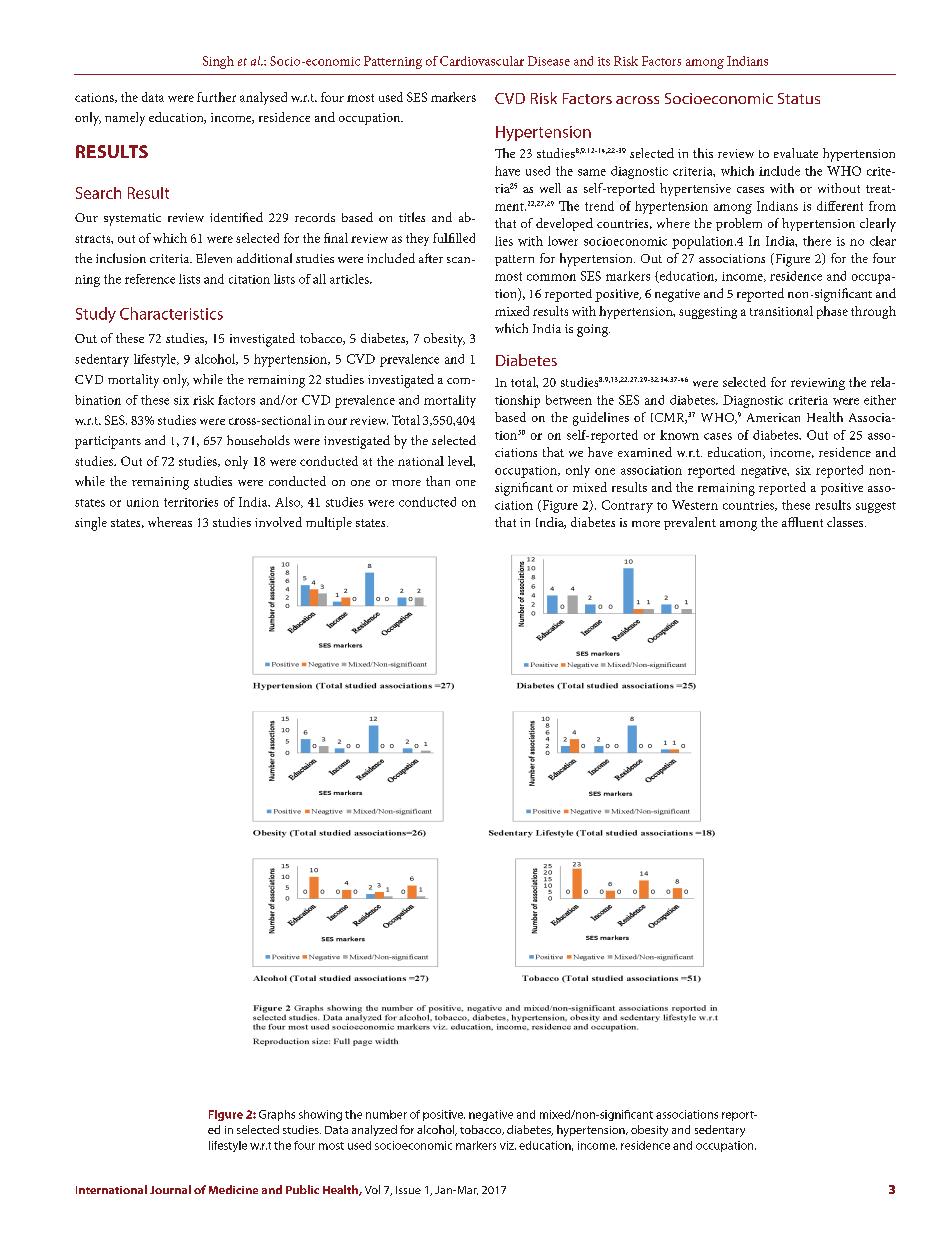 Image resolution: width=952 pixels, height=1233 pixels. I want to click on single, so click(91, 524).
